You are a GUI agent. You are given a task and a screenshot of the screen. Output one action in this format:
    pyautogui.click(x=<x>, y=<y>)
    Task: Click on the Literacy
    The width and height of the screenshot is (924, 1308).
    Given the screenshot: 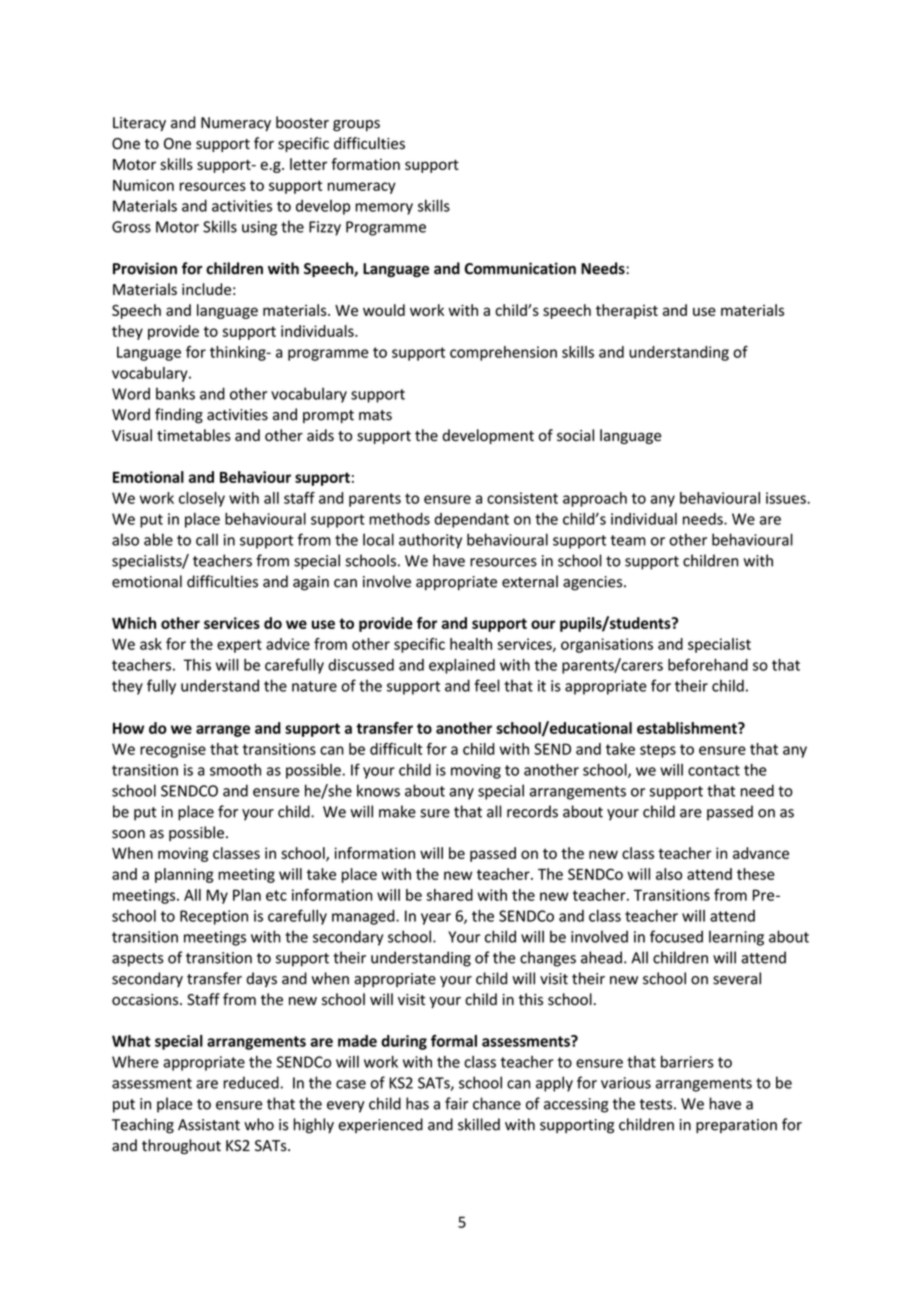 What is the action you would take?
    pyautogui.click(x=139, y=124)
